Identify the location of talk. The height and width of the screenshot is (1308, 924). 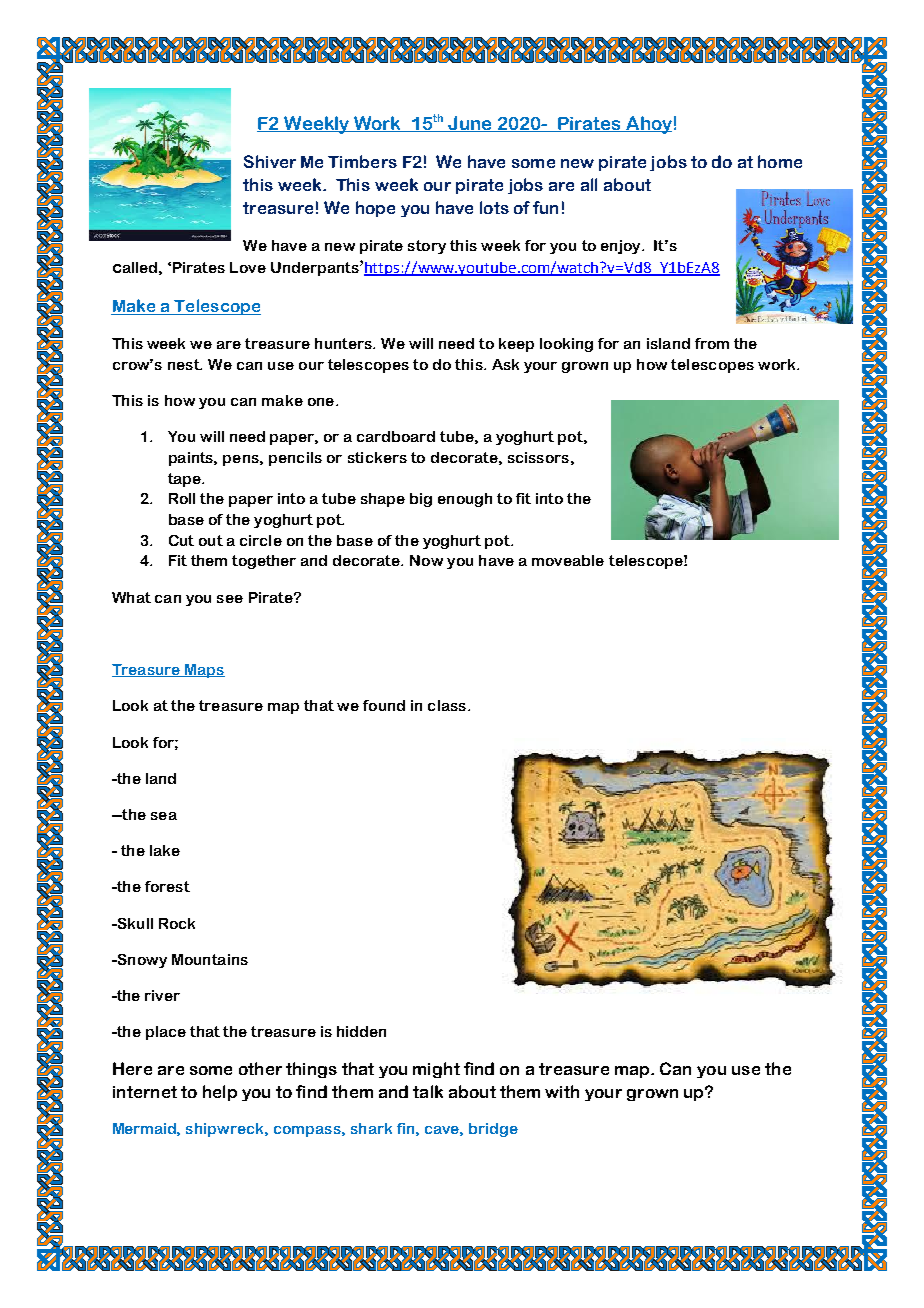
(428, 1091).
